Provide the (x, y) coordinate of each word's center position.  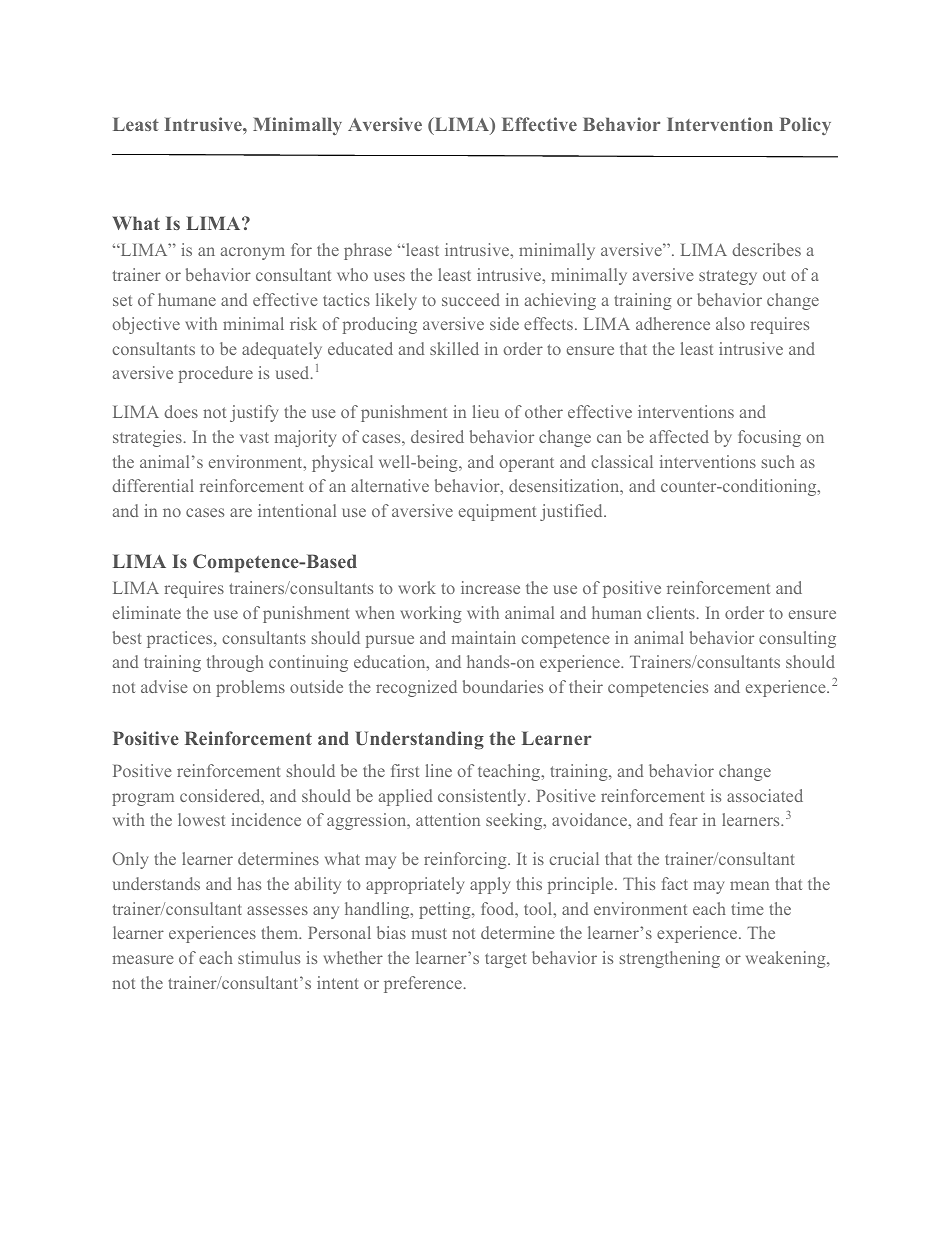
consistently (483, 797)
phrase (368, 251)
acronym (253, 253)
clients (672, 612)
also (730, 323)
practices (181, 639)
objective (146, 325)
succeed (471, 299)
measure (142, 959)
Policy (805, 126)
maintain (483, 637)
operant (527, 465)
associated (765, 795)
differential (153, 485)
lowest (201, 819)
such (778, 461)
